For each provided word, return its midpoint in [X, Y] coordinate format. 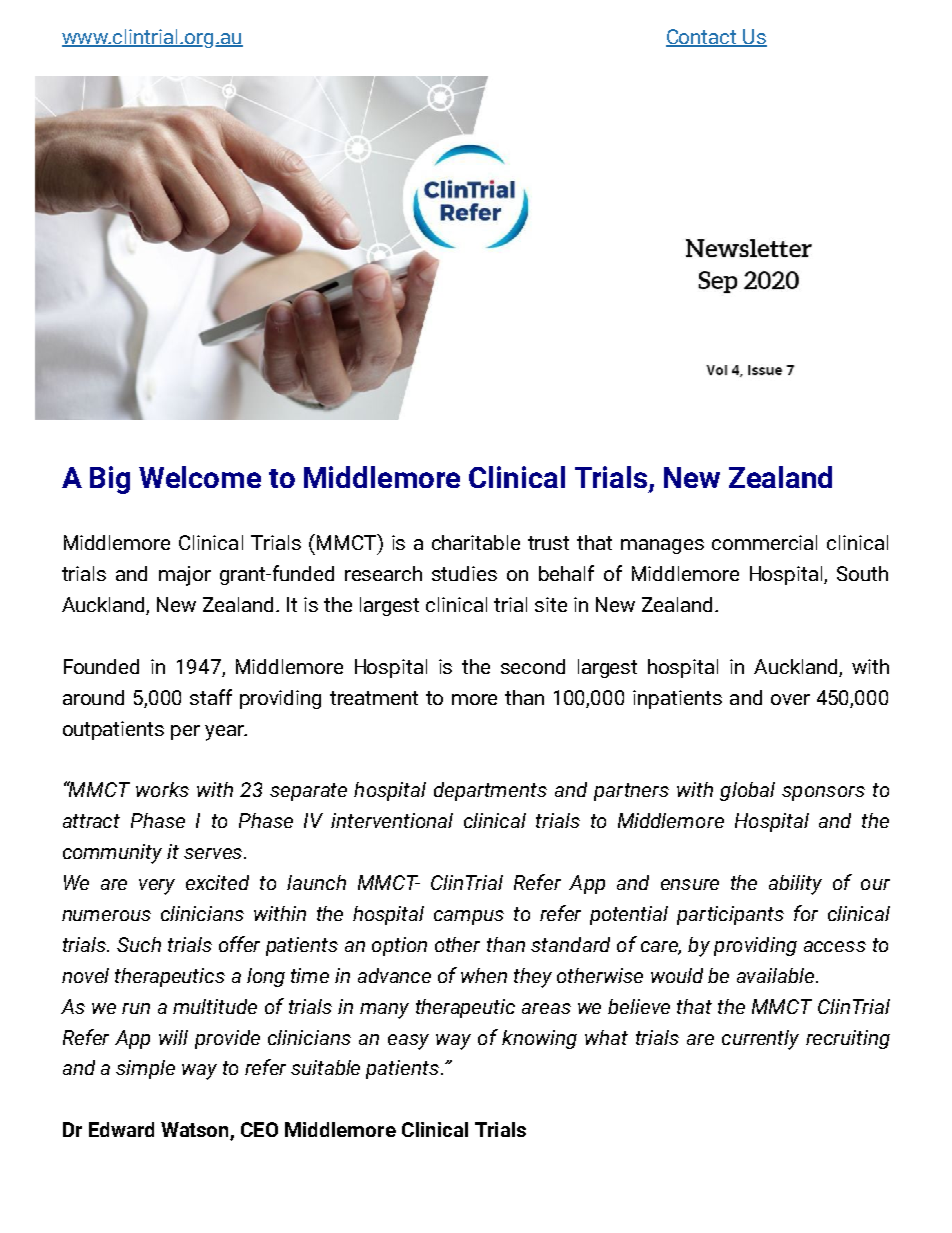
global [747, 791]
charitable [476, 542]
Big [110, 480]
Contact [702, 38]
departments [490, 791]
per [185, 732]
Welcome [200, 477]
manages [662, 546]
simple [145, 1069]
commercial [764, 542]
